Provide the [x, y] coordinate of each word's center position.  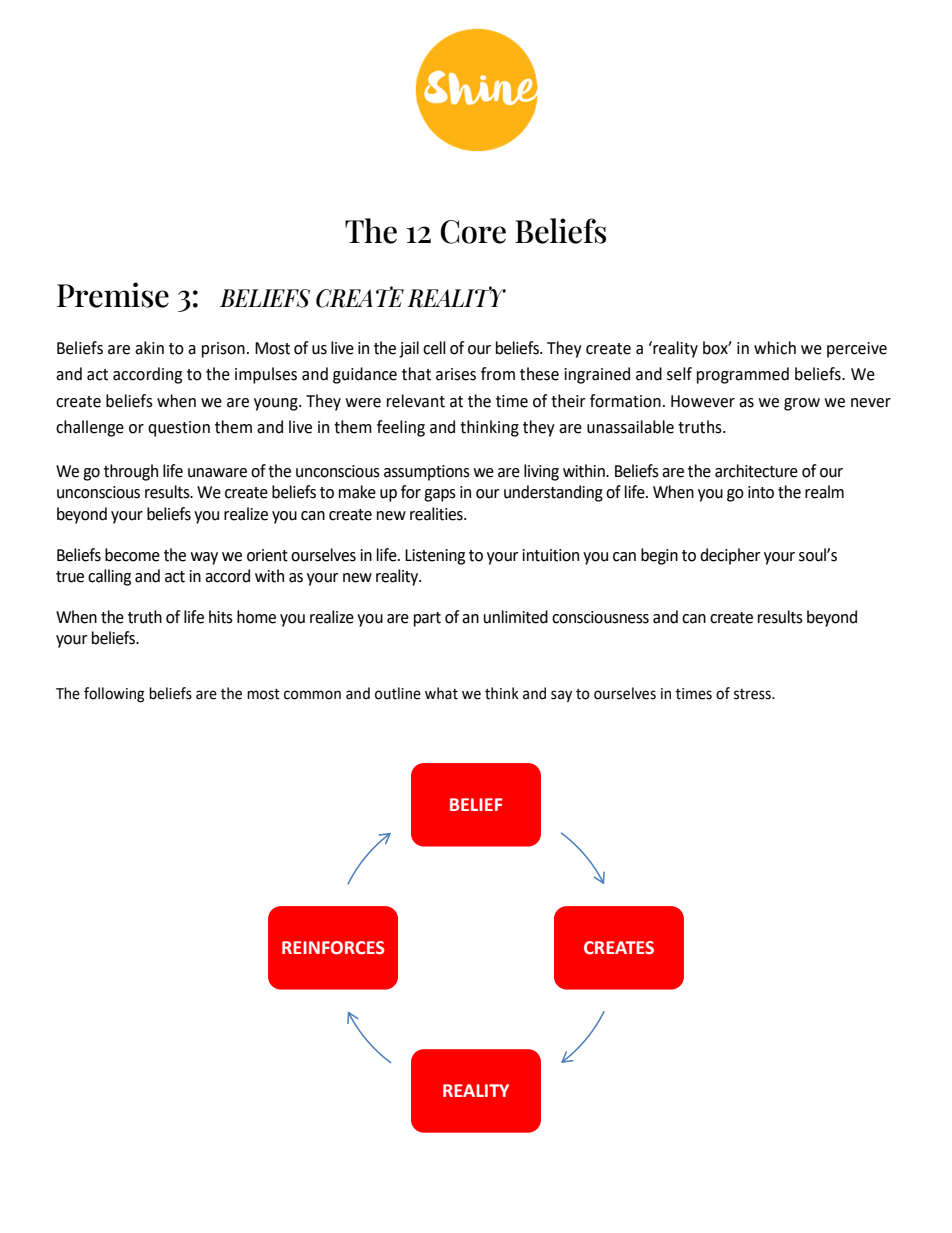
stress [753, 694]
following [114, 695]
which [775, 348]
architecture [756, 471]
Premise [113, 295]
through [131, 472]
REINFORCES [333, 948]
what [441, 693]
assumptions [427, 473]
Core [473, 232]
